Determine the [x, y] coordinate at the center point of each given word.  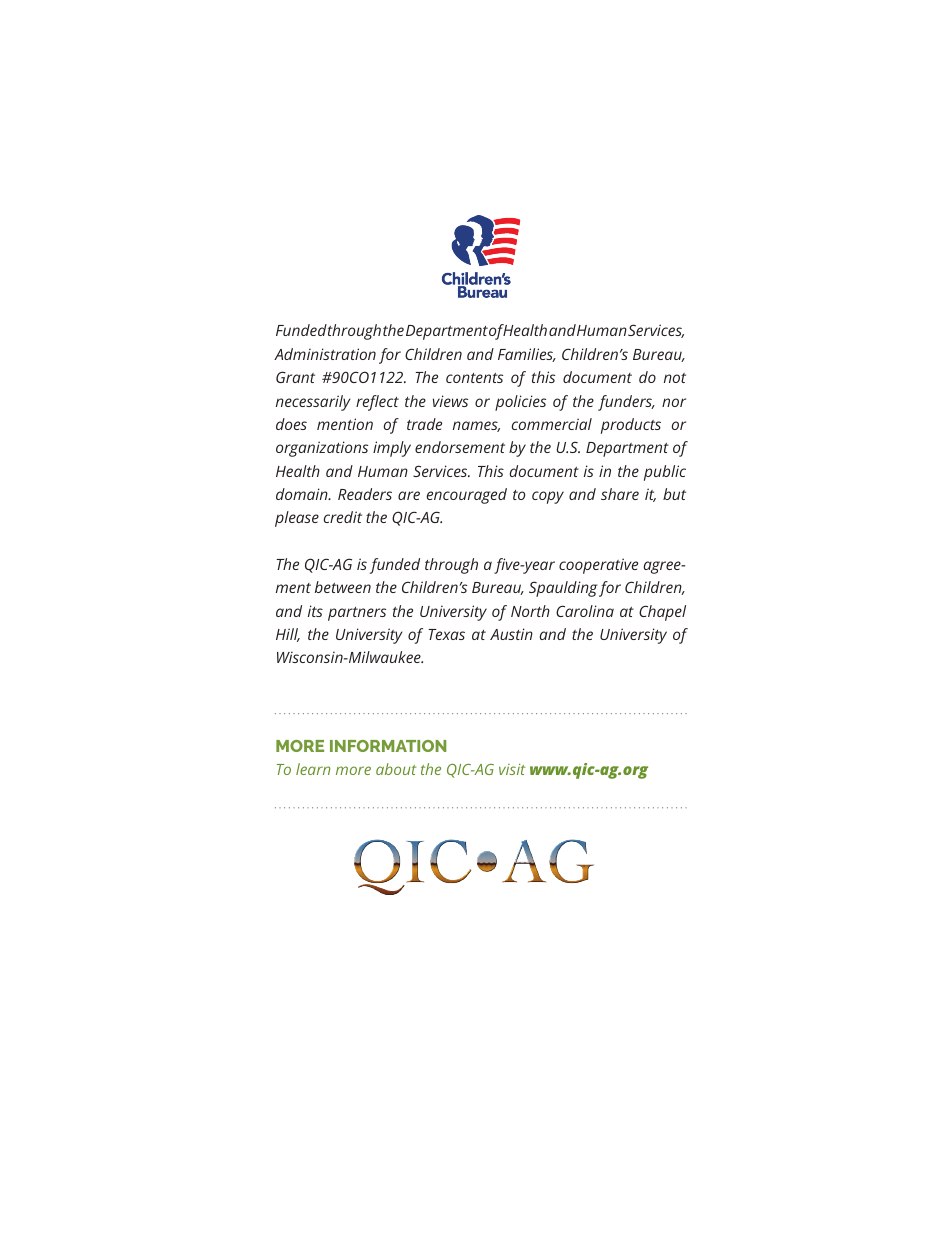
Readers [365, 494]
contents [474, 378]
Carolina [585, 611]
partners [357, 614]
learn [313, 769]
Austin [511, 634]
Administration [325, 354]
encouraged [467, 496]
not [675, 378]
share [620, 494]
